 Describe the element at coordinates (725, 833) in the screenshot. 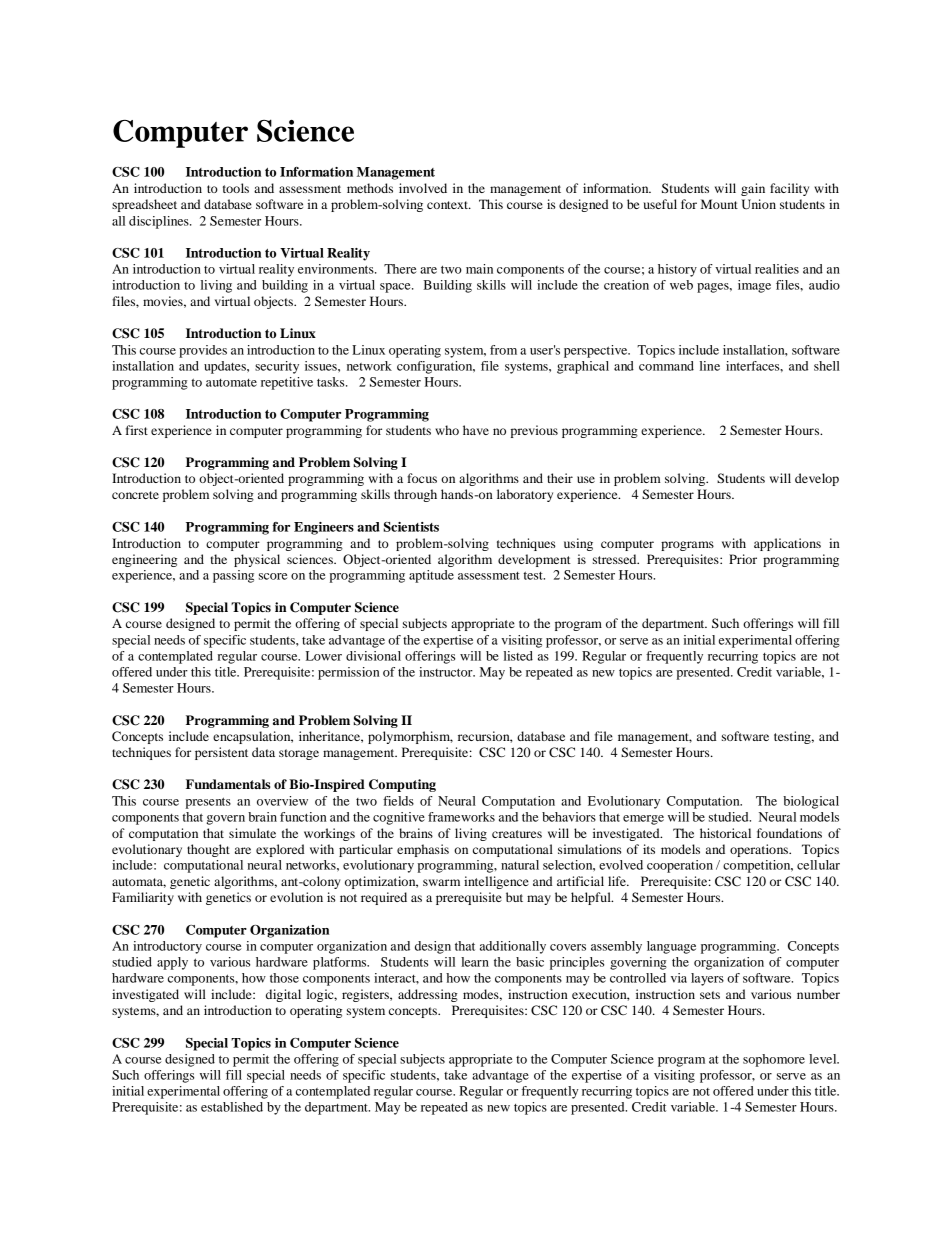

I see `historical` at that location.
